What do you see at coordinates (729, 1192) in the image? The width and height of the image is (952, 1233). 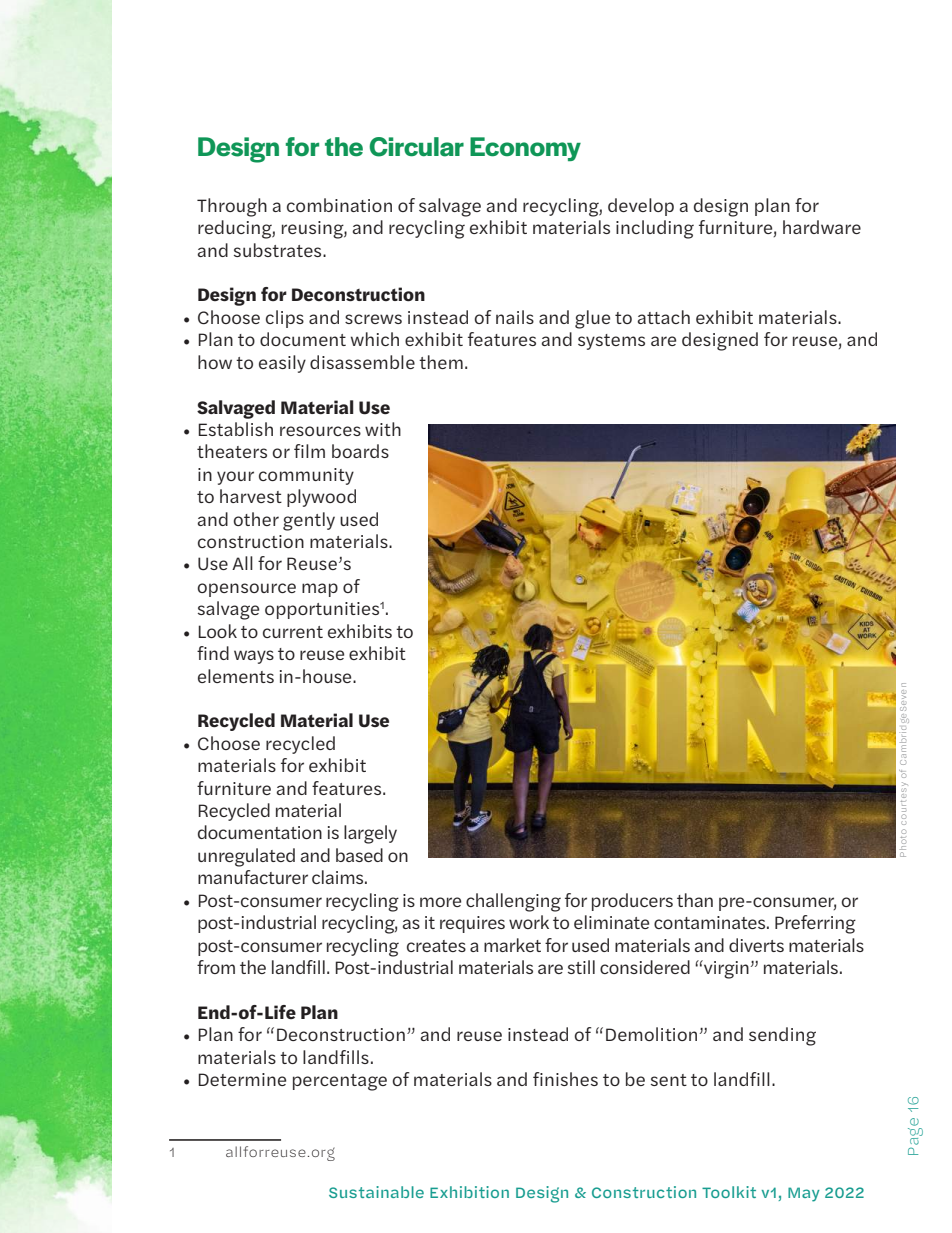 I see `Toolkit` at bounding box center [729, 1192].
